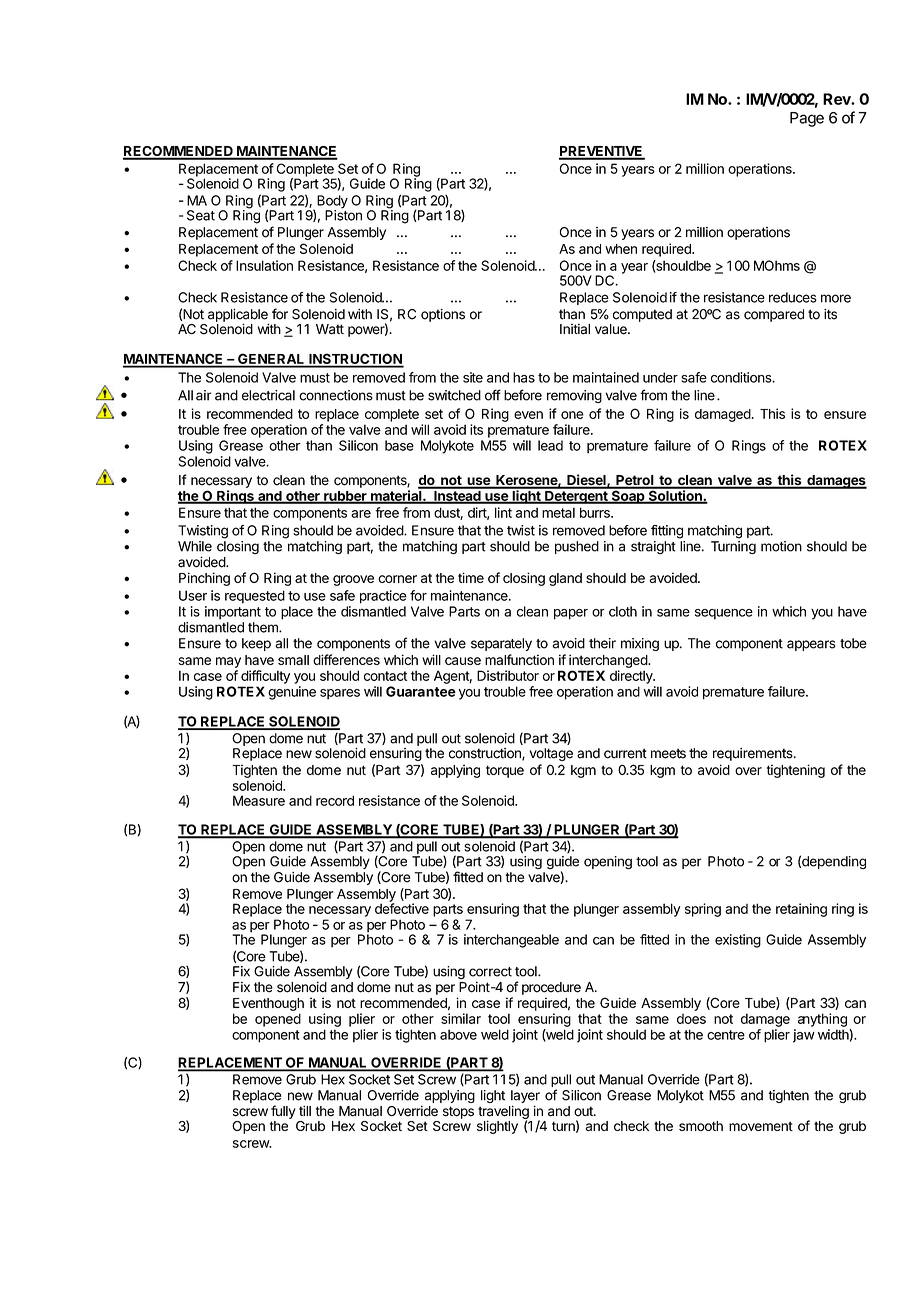 Image resolution: width=924 pixels, height=1308 pixels. Describe the element at coordinates (283, 1112) in the screenshot. I see `fully` at that location.
